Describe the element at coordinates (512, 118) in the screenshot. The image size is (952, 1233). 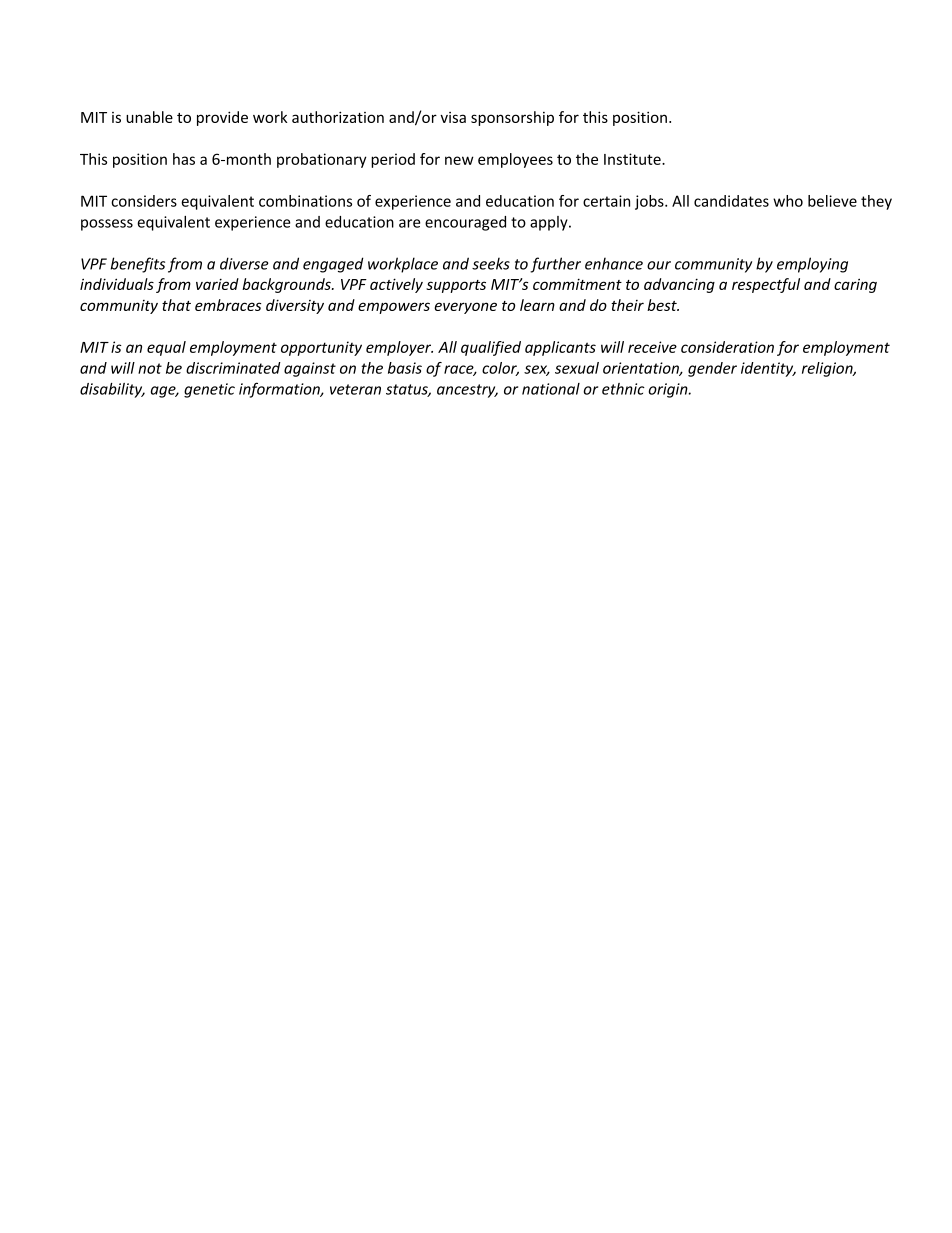
I see `sponsorship` at that location.
